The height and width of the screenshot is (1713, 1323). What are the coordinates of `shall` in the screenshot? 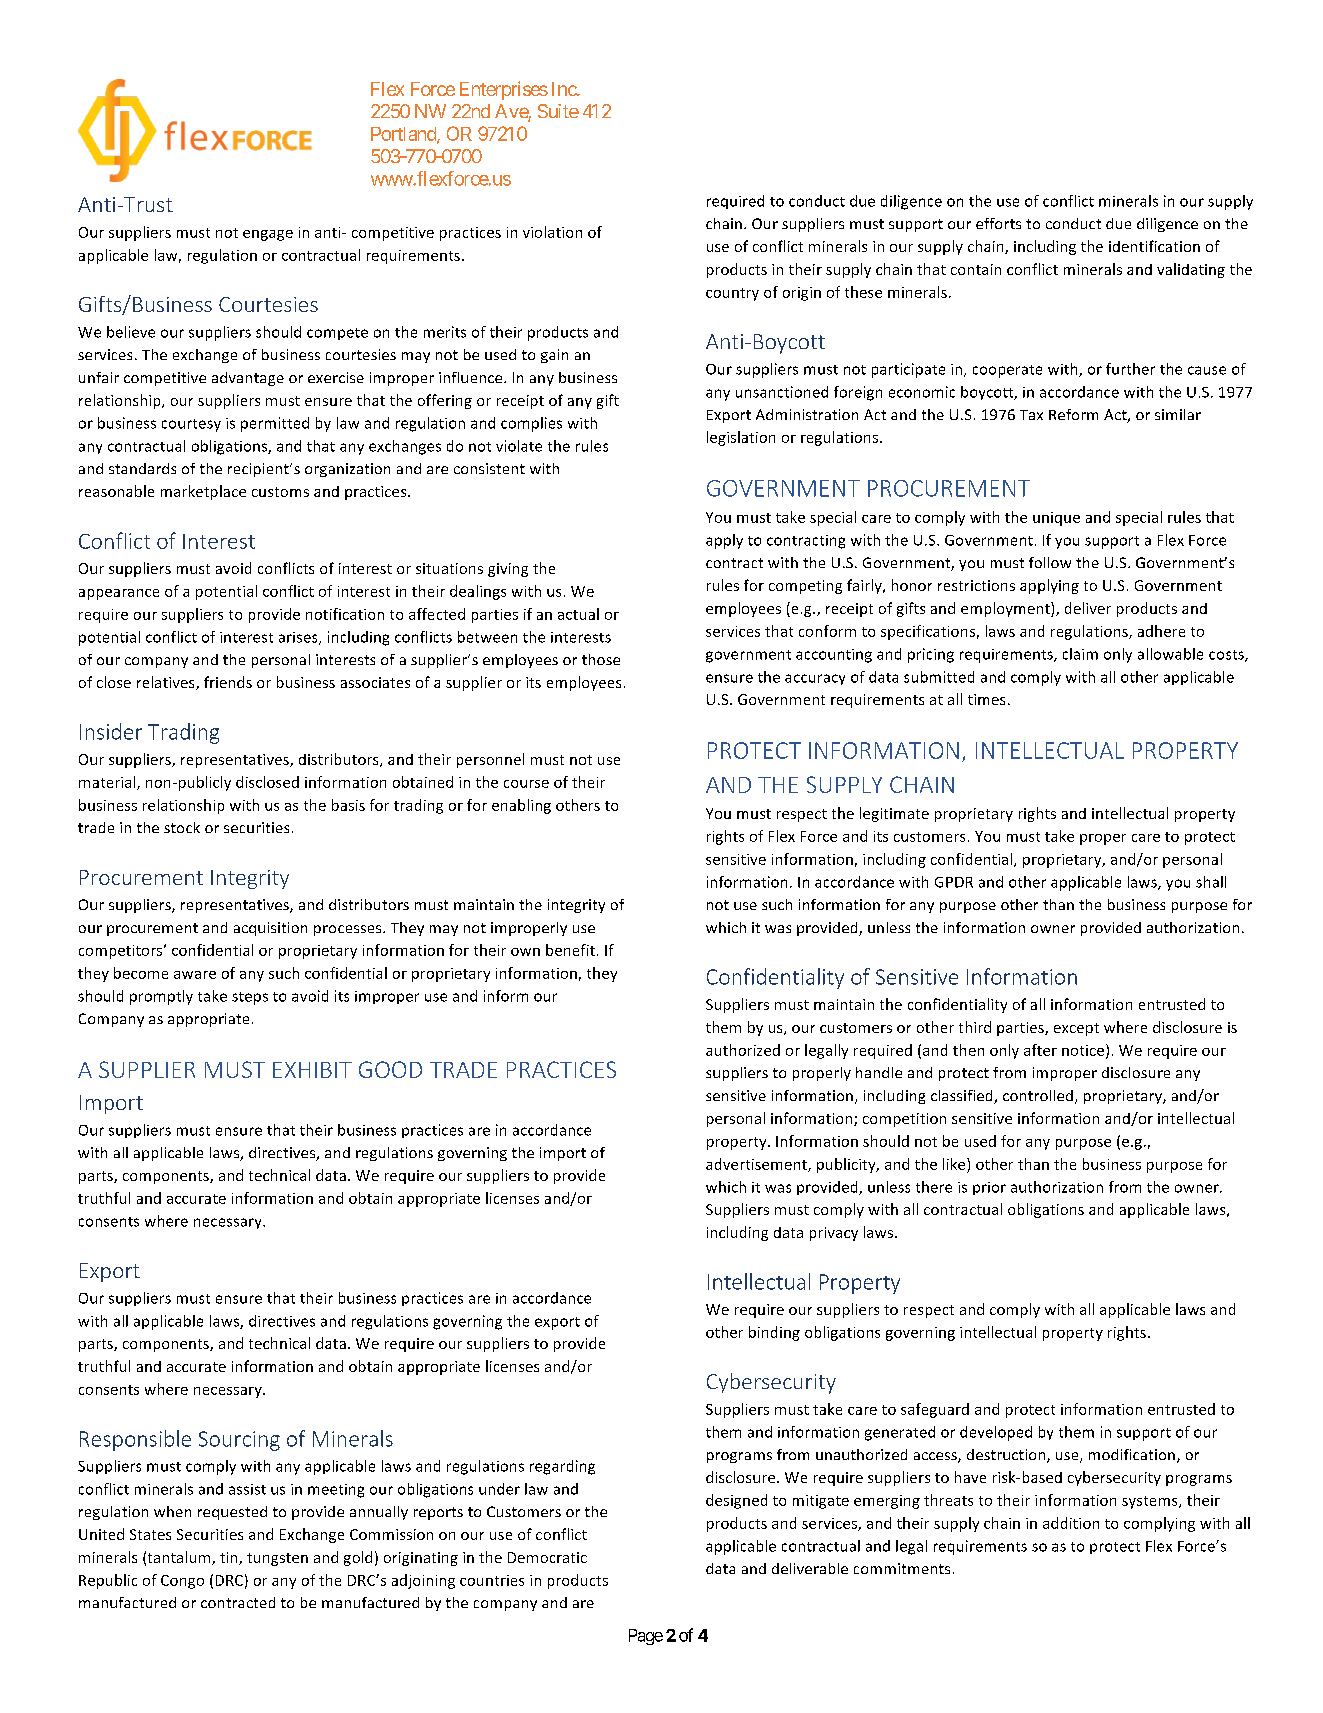 It's located at (1211, 882).
